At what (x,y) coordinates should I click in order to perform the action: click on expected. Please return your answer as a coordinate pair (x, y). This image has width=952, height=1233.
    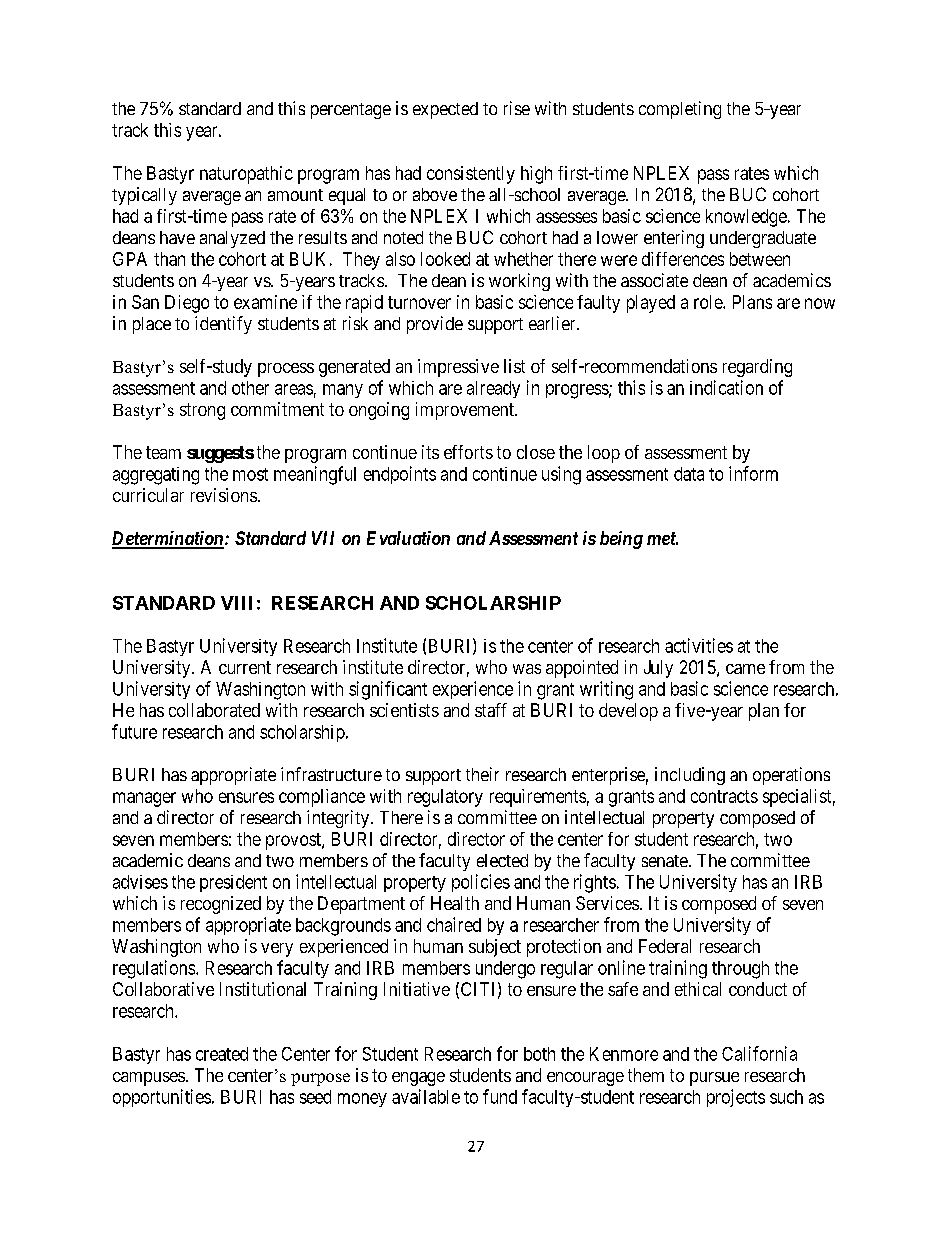
    Looking at the image, I should click on (445, 110).
